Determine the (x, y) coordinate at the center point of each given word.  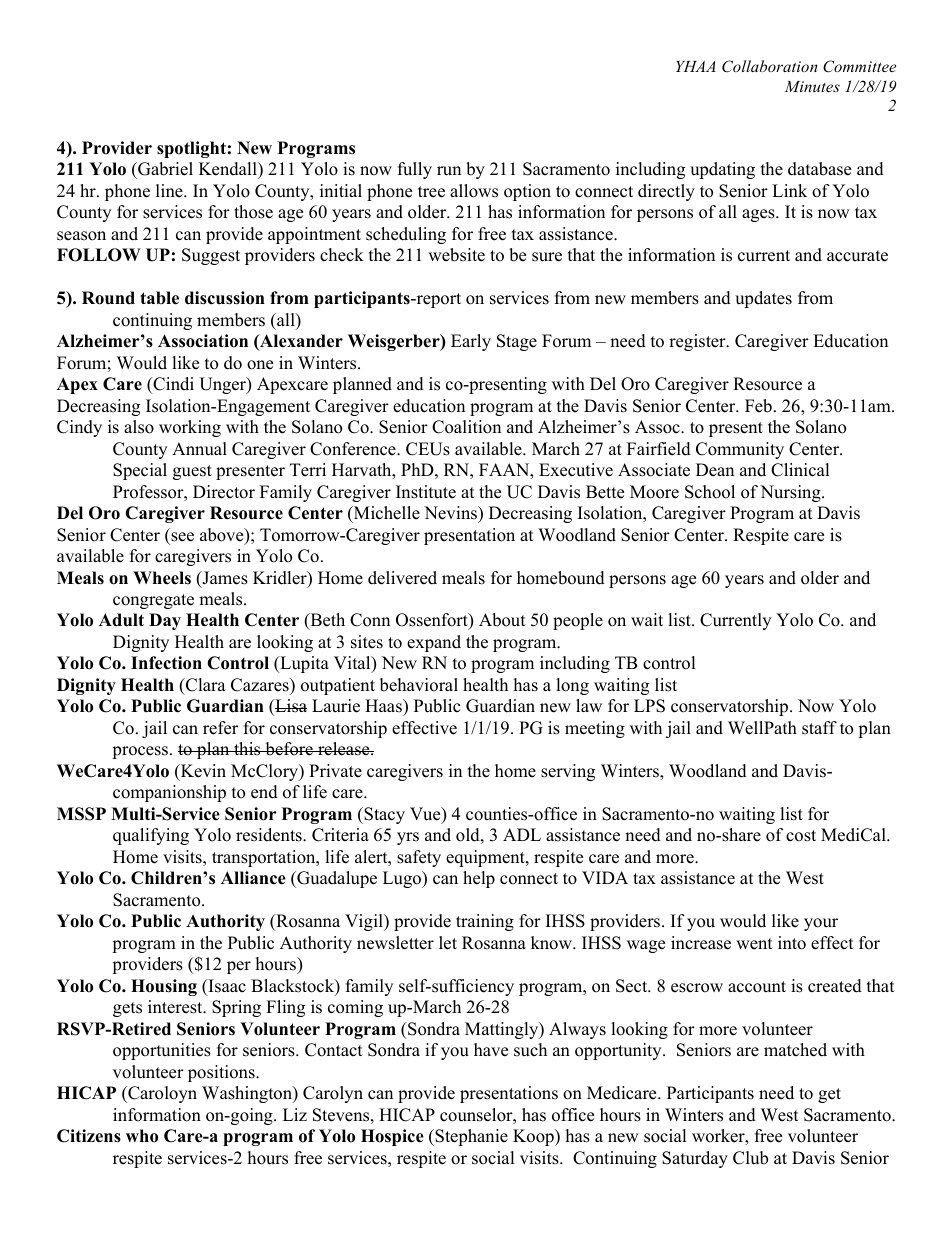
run (449, 171)
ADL (522, 834)
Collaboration (770, 66)
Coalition (466, 427)
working (190, 428)
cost (801, 836)
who (142, 1136)
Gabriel (164, 170)
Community (740, 450)
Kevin (202, 772)
